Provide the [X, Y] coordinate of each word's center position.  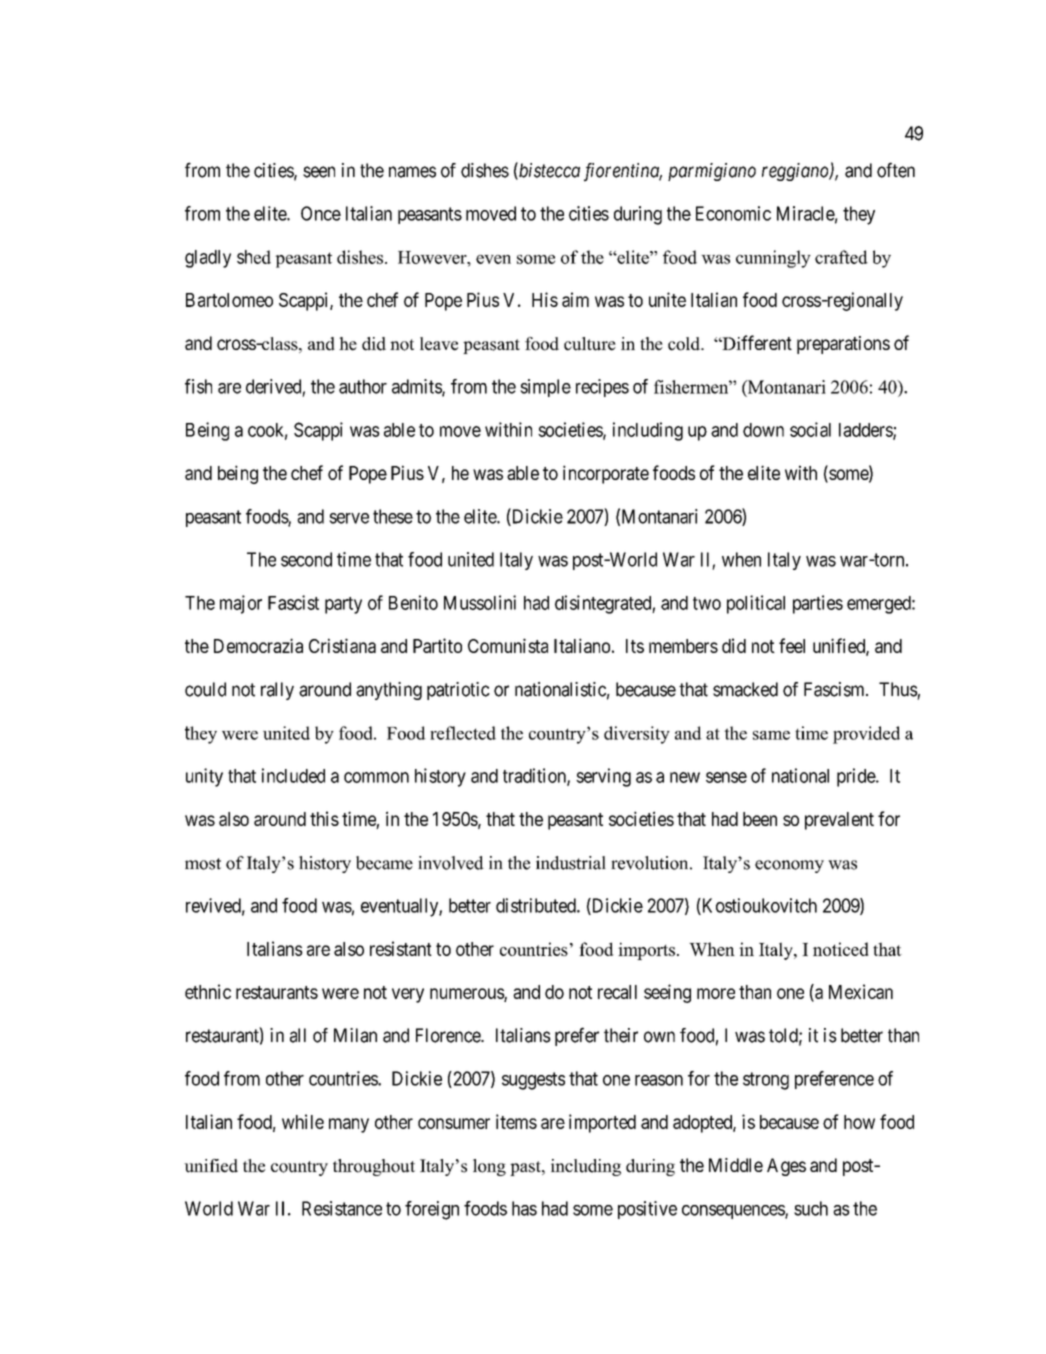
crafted [841, 257]
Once [321, 213]
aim [575, 299]
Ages [786, 1167]
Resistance [342, 1208]
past [526, 1168]
